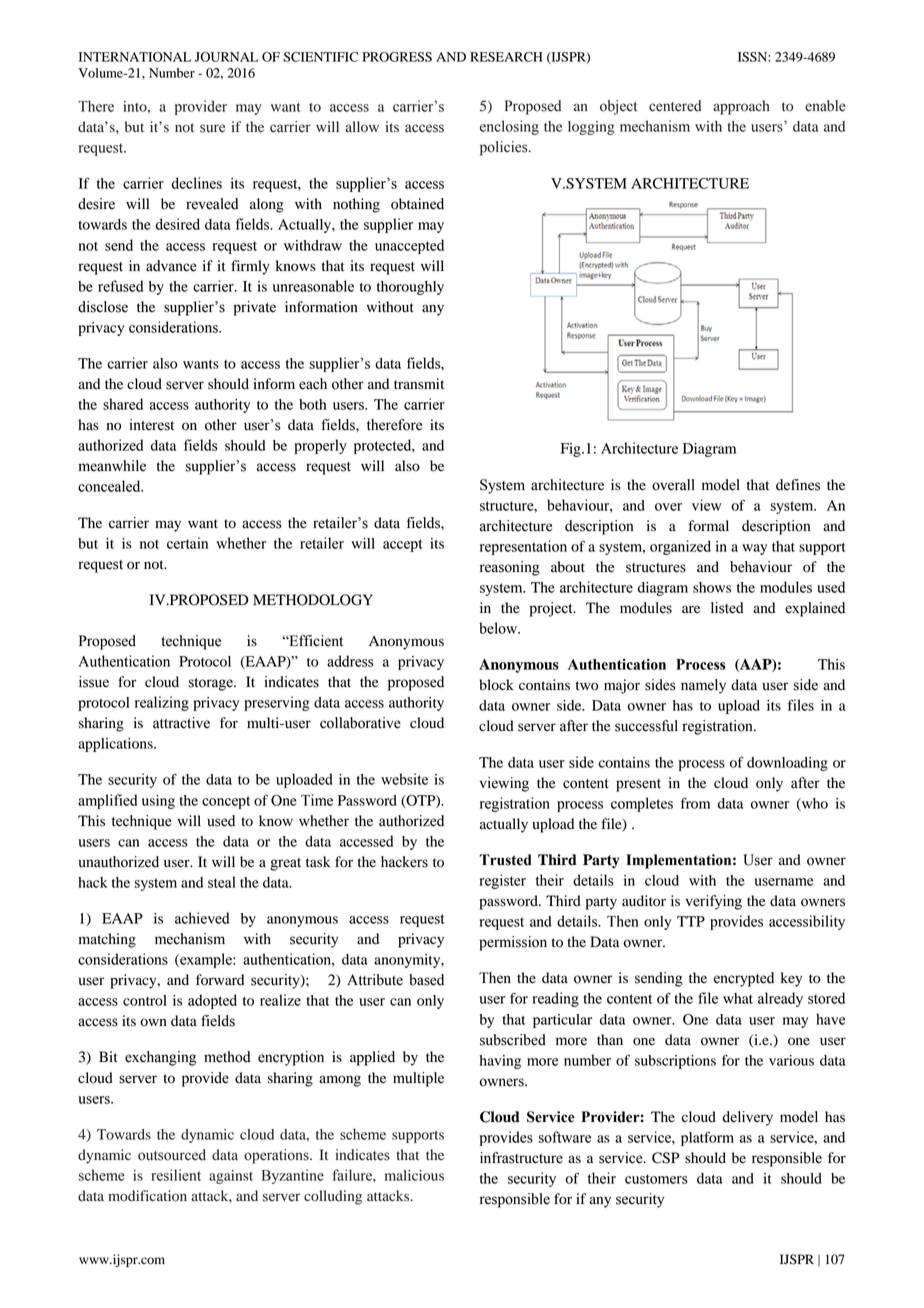  What do you see at coordinates (397, 57) in the screenshot?
I see `PROGRESS` at bounding box center [397, 57].
